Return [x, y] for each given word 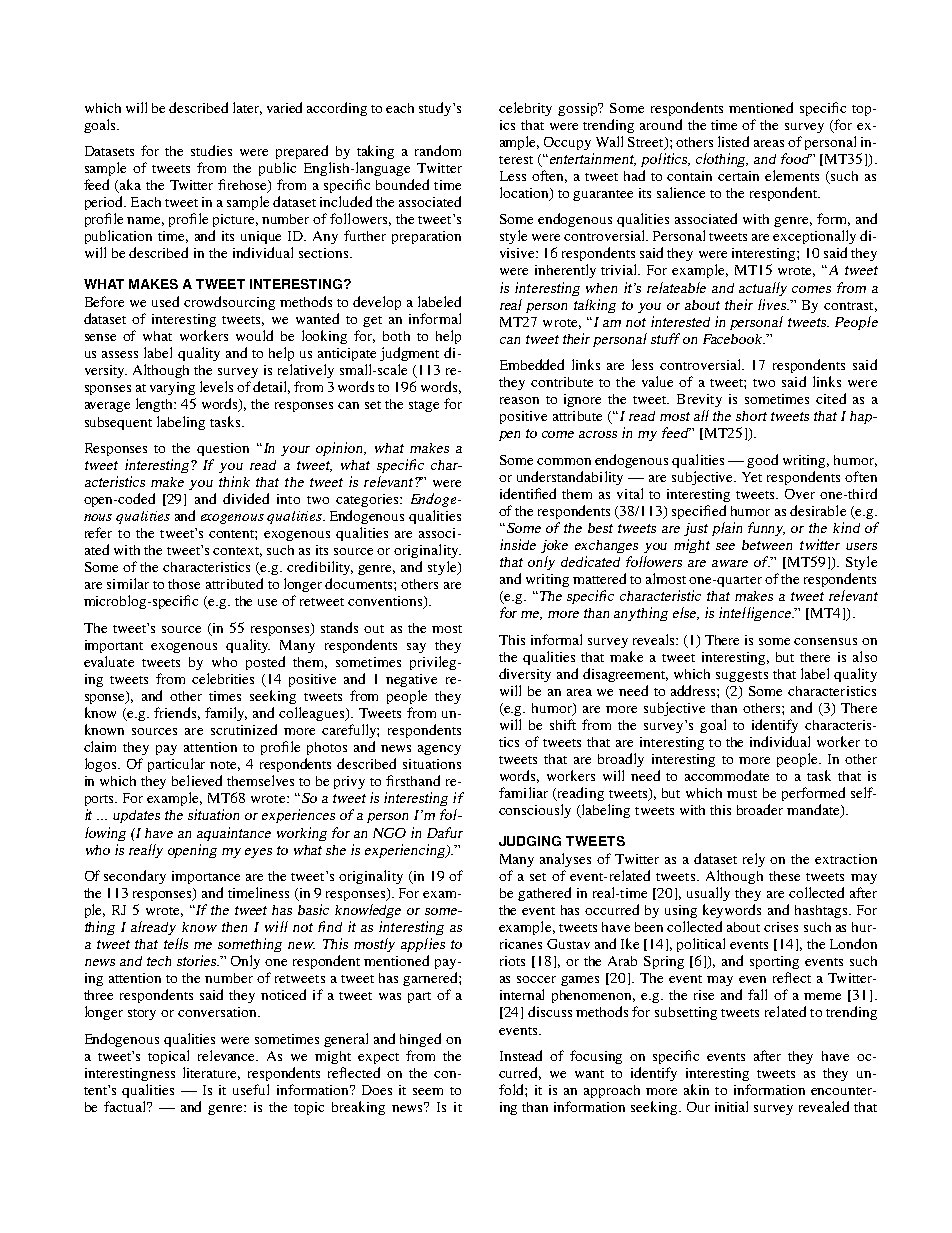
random [438, 150]
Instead [521, 1055]
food [796, 158]
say [416, 648]
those [184, 584]
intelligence [756, 614]
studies [211, 150]
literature [211, 1073]
